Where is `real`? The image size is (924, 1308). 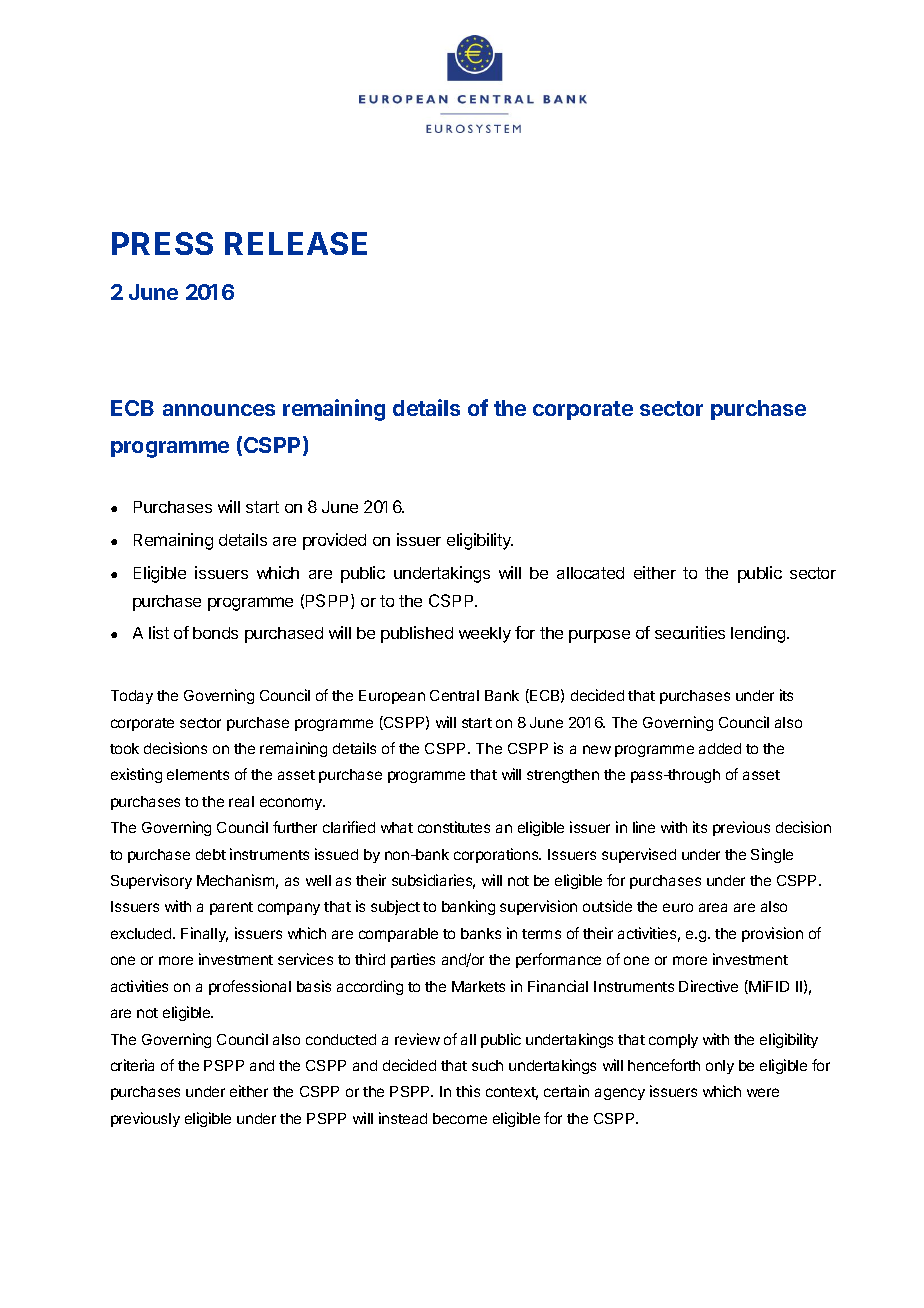 real is located at coordinates (241, 801).
